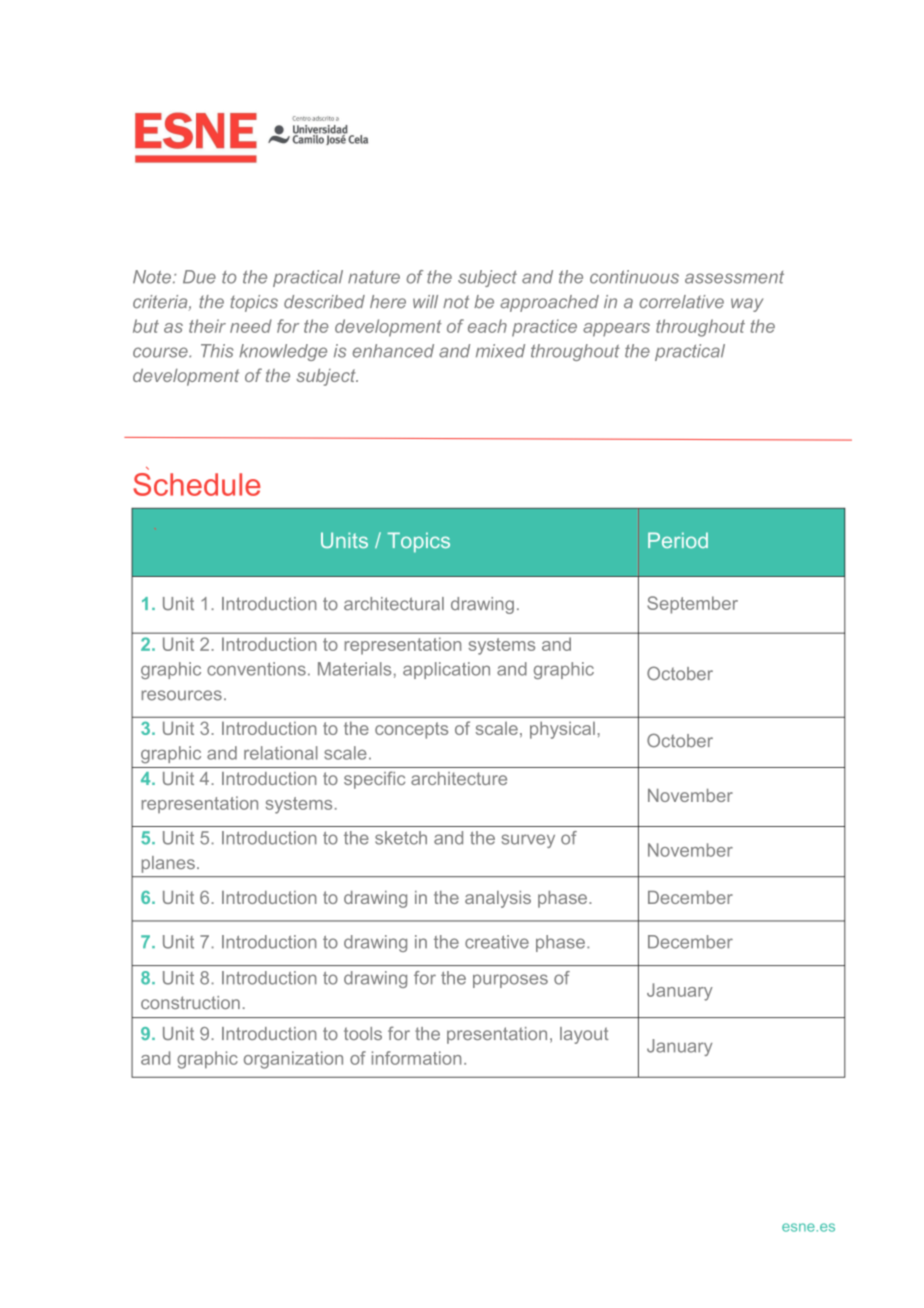 Image resolution: width=924 pixels, height=1308 pixels. What do you see at coordinates (256, 669) in the document?
I see `conventions` at bounding box center [256, 669].
